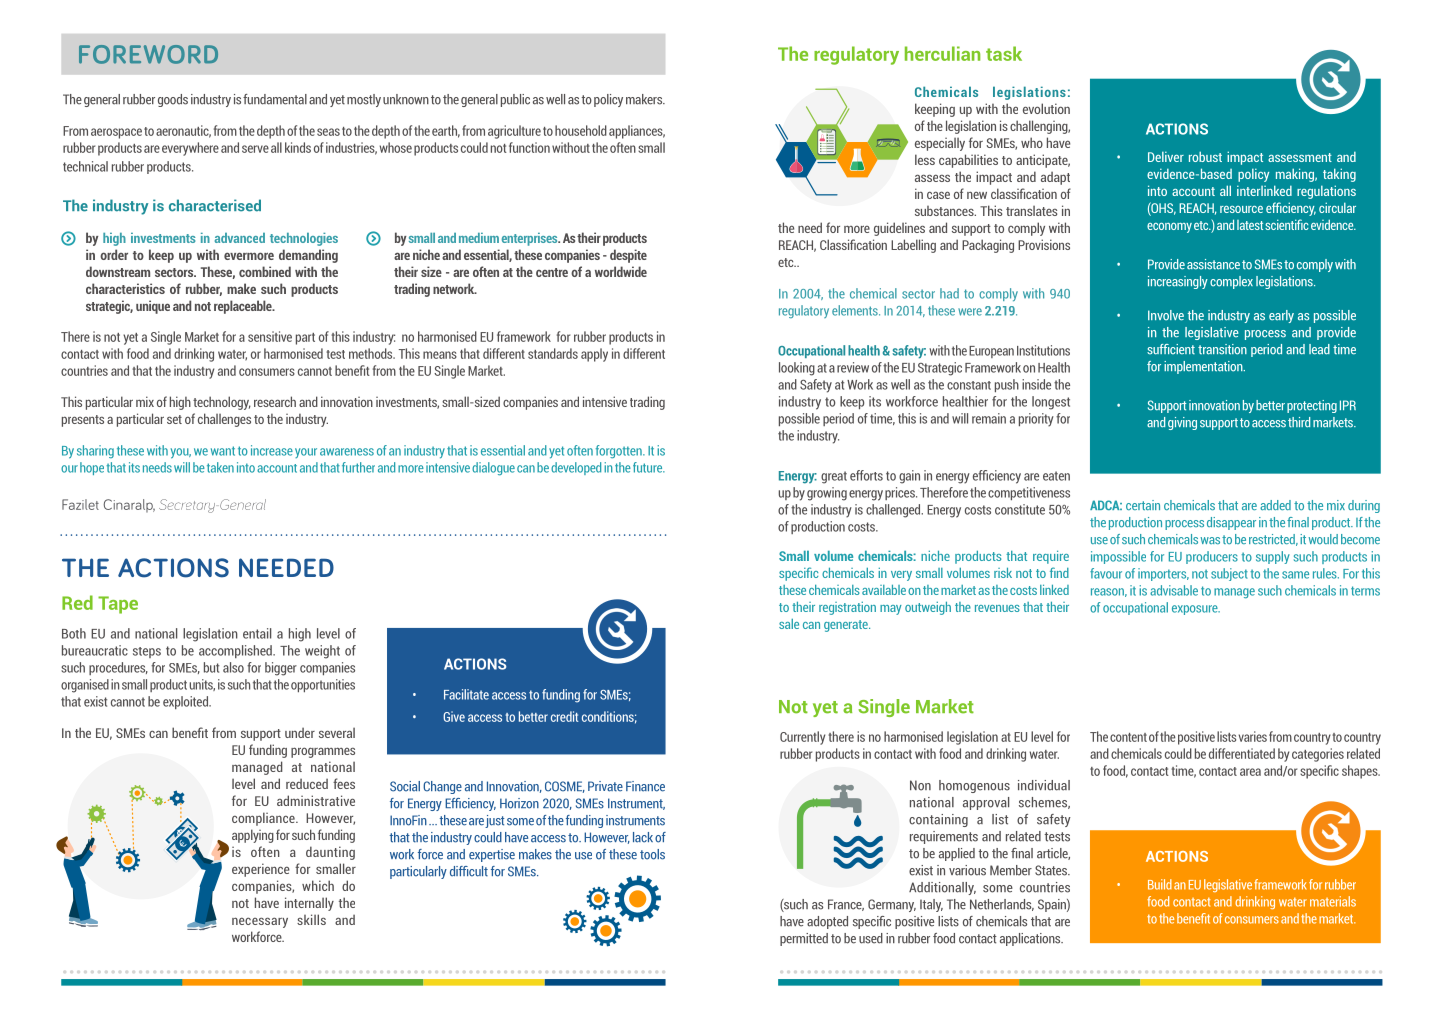 This page has height=1022, width=1442. What do you see at coordinates (1046, 108) in the page?
I see `evolution` at bounding box center [1046, 108].
